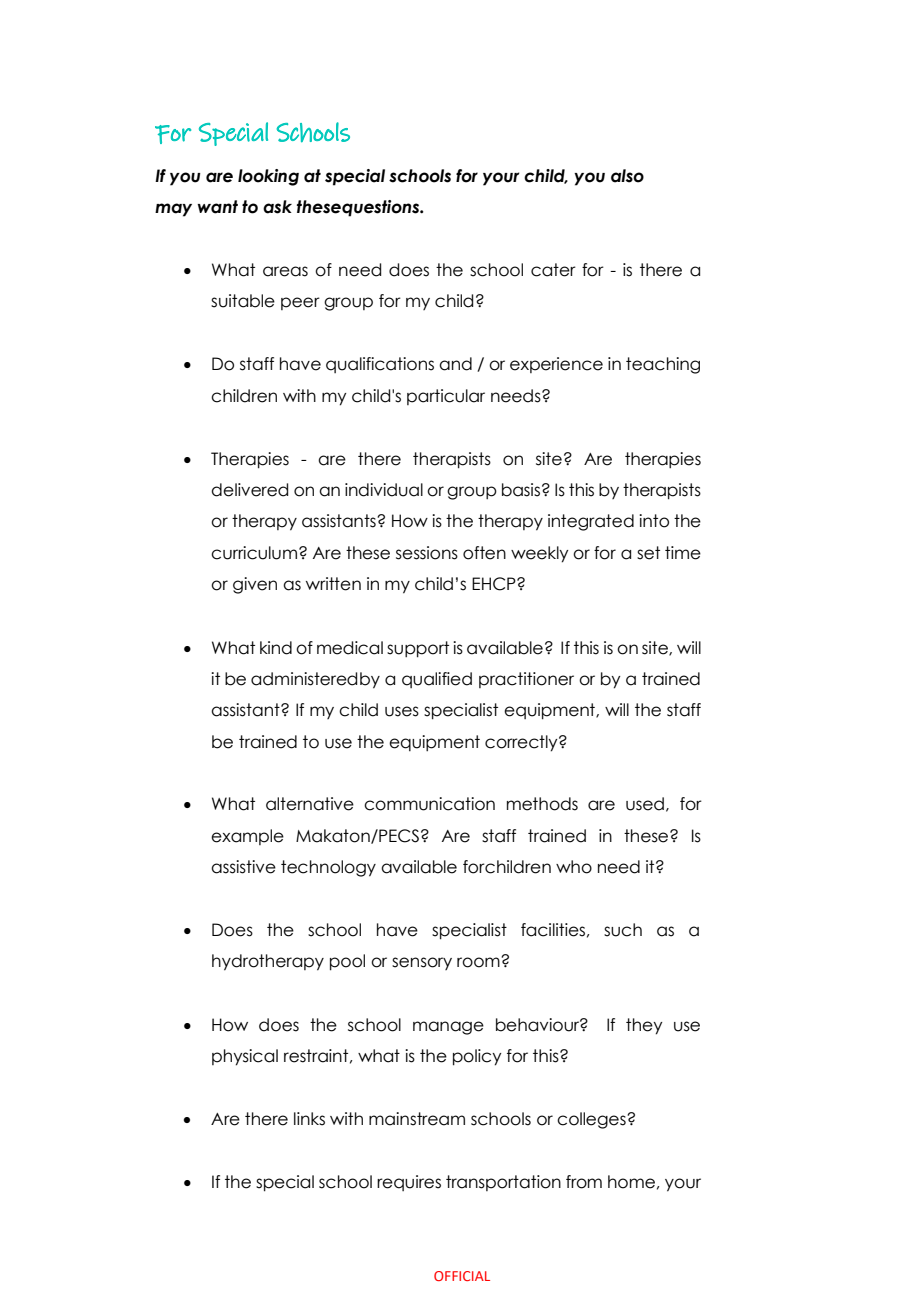  What do you see at coordinates (627, 176) in the screenshot?
I see `also` at bounding box center [627, 176].
